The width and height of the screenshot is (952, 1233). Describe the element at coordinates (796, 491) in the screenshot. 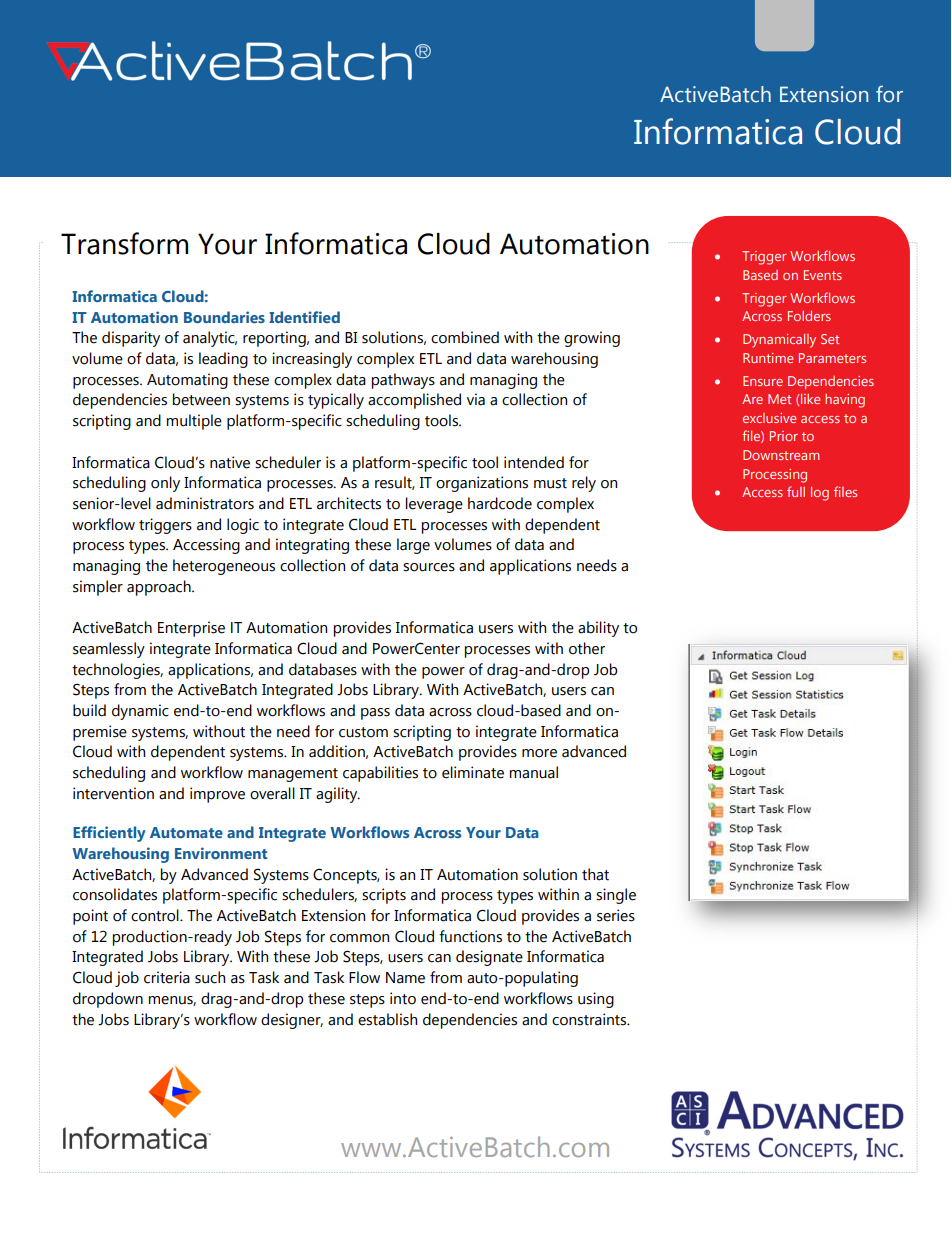

I see `full` at that location.
